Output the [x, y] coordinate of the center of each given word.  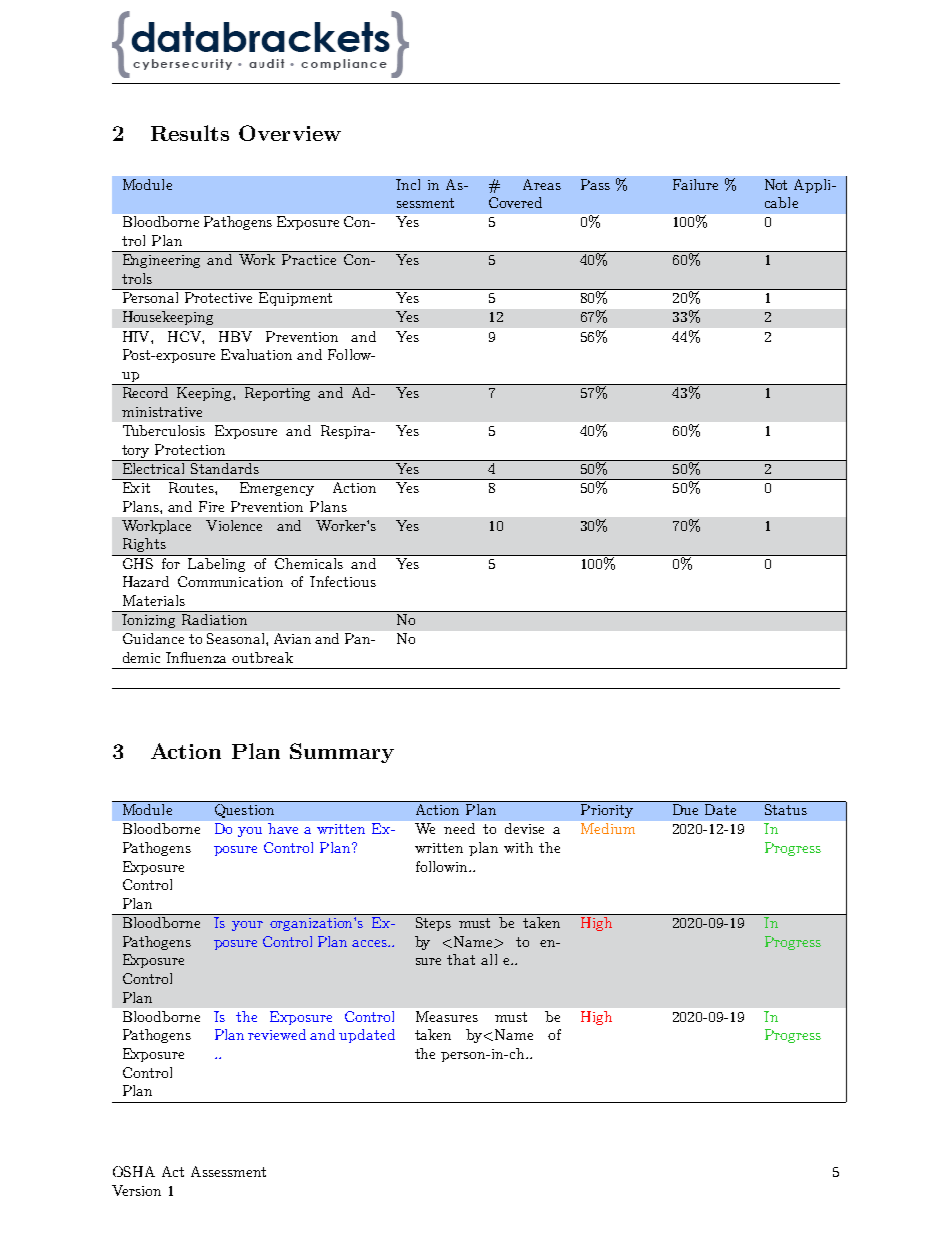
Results [190, 133]
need [459, 828]
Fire [211, 506]
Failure [695, 184]
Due [685, 809]
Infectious [343, 581]
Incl [408, 184]
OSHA [134, 1171]
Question [244, 811]
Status [786, 809]
